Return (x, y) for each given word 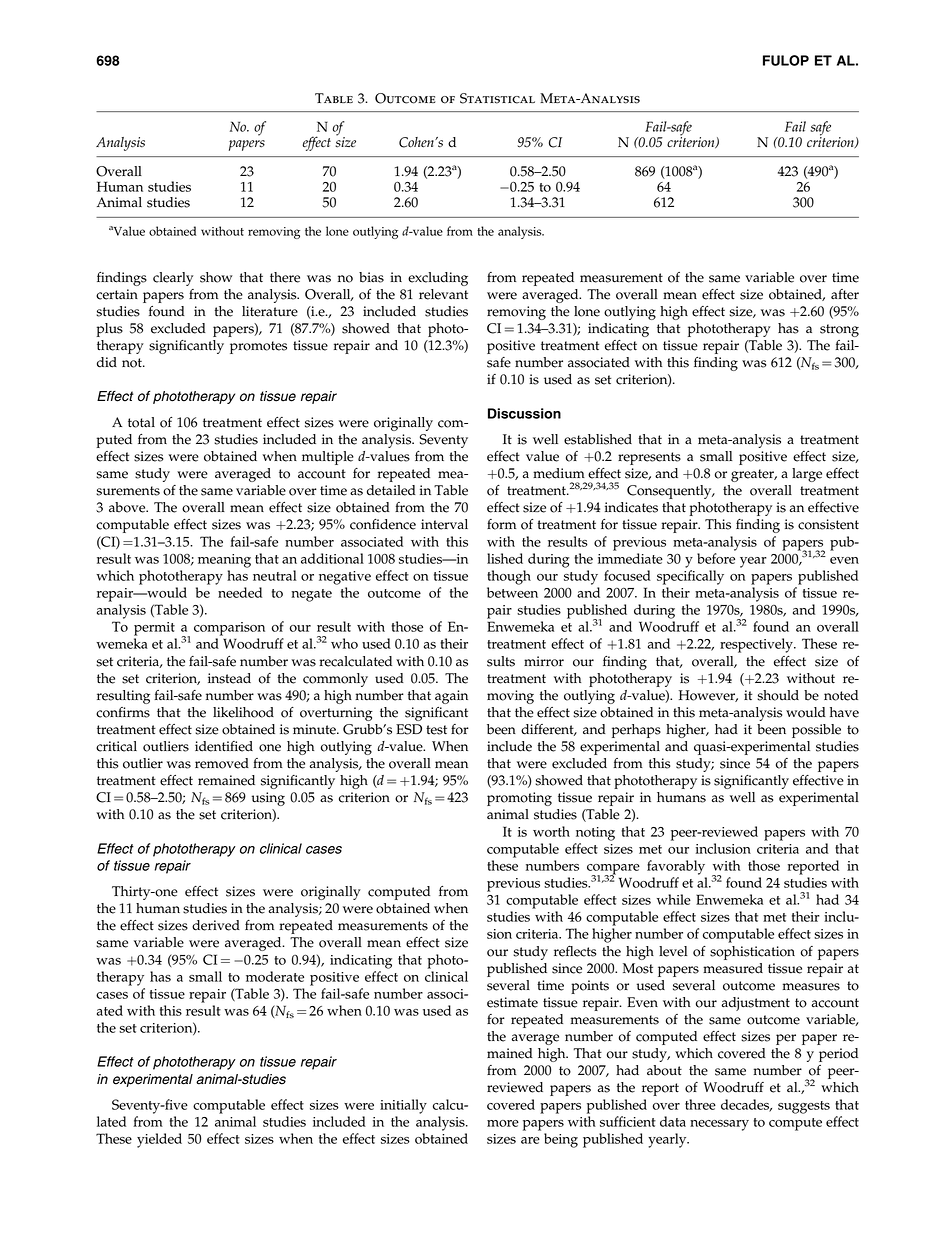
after (845, 294)
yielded (159, 1140)
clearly (173, 279)
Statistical (497, 98)
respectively (757, 645)
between (512, 592)
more (503, 1123)
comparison (229, 629)
